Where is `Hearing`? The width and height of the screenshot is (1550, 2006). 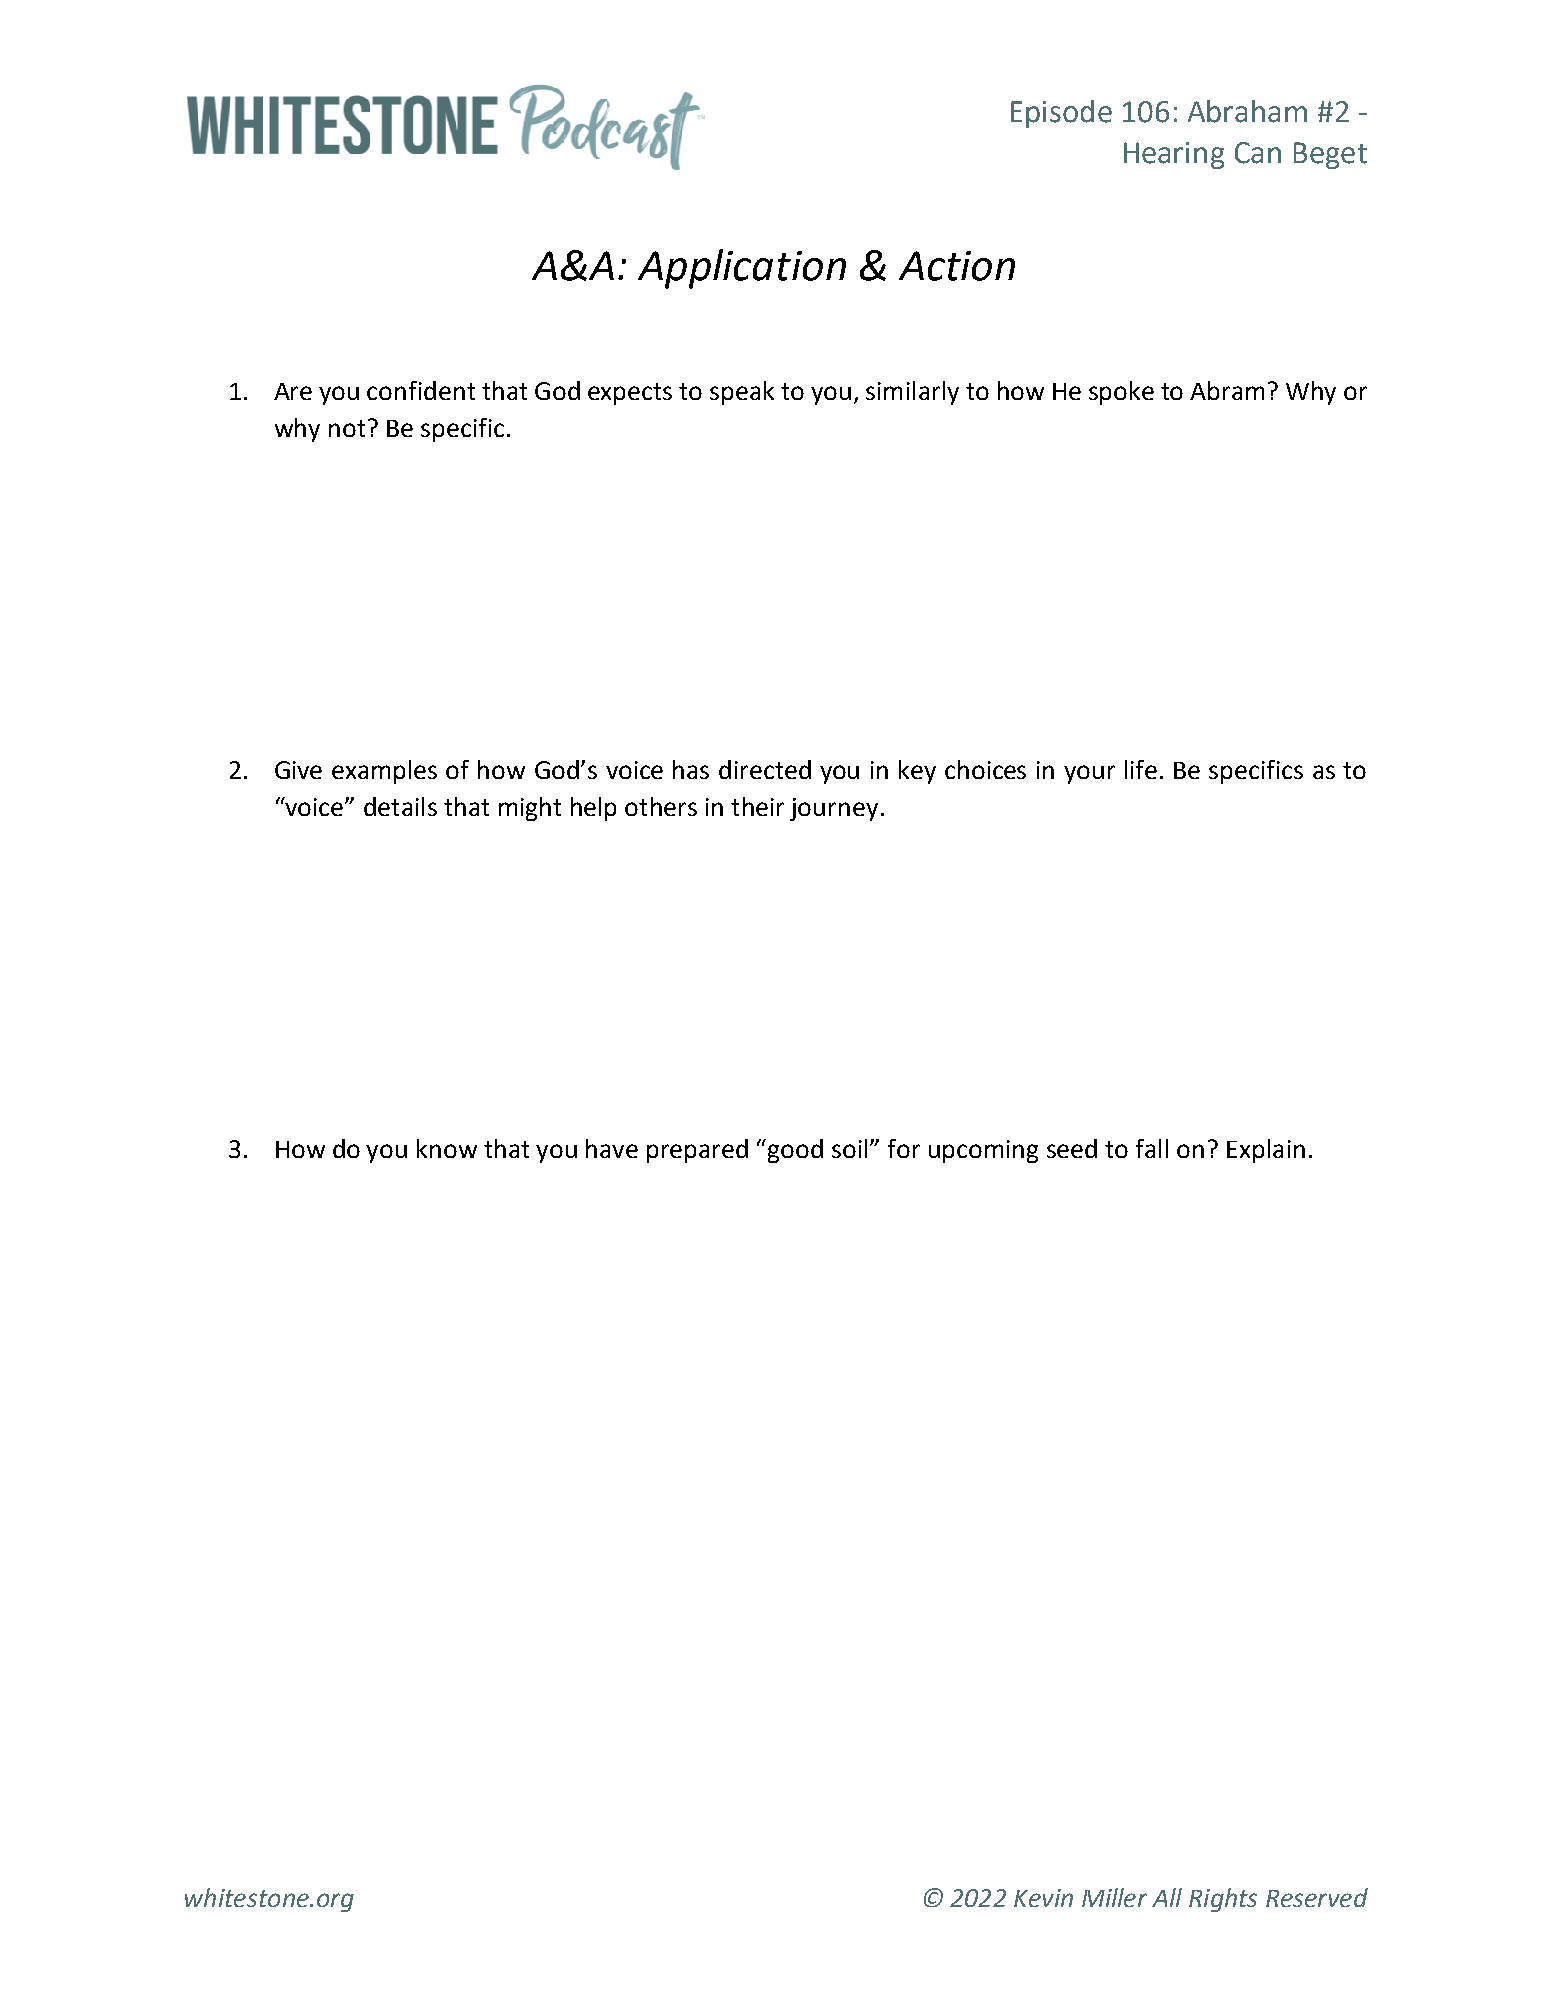 Hearing is located at coordinates (1174, 155).
